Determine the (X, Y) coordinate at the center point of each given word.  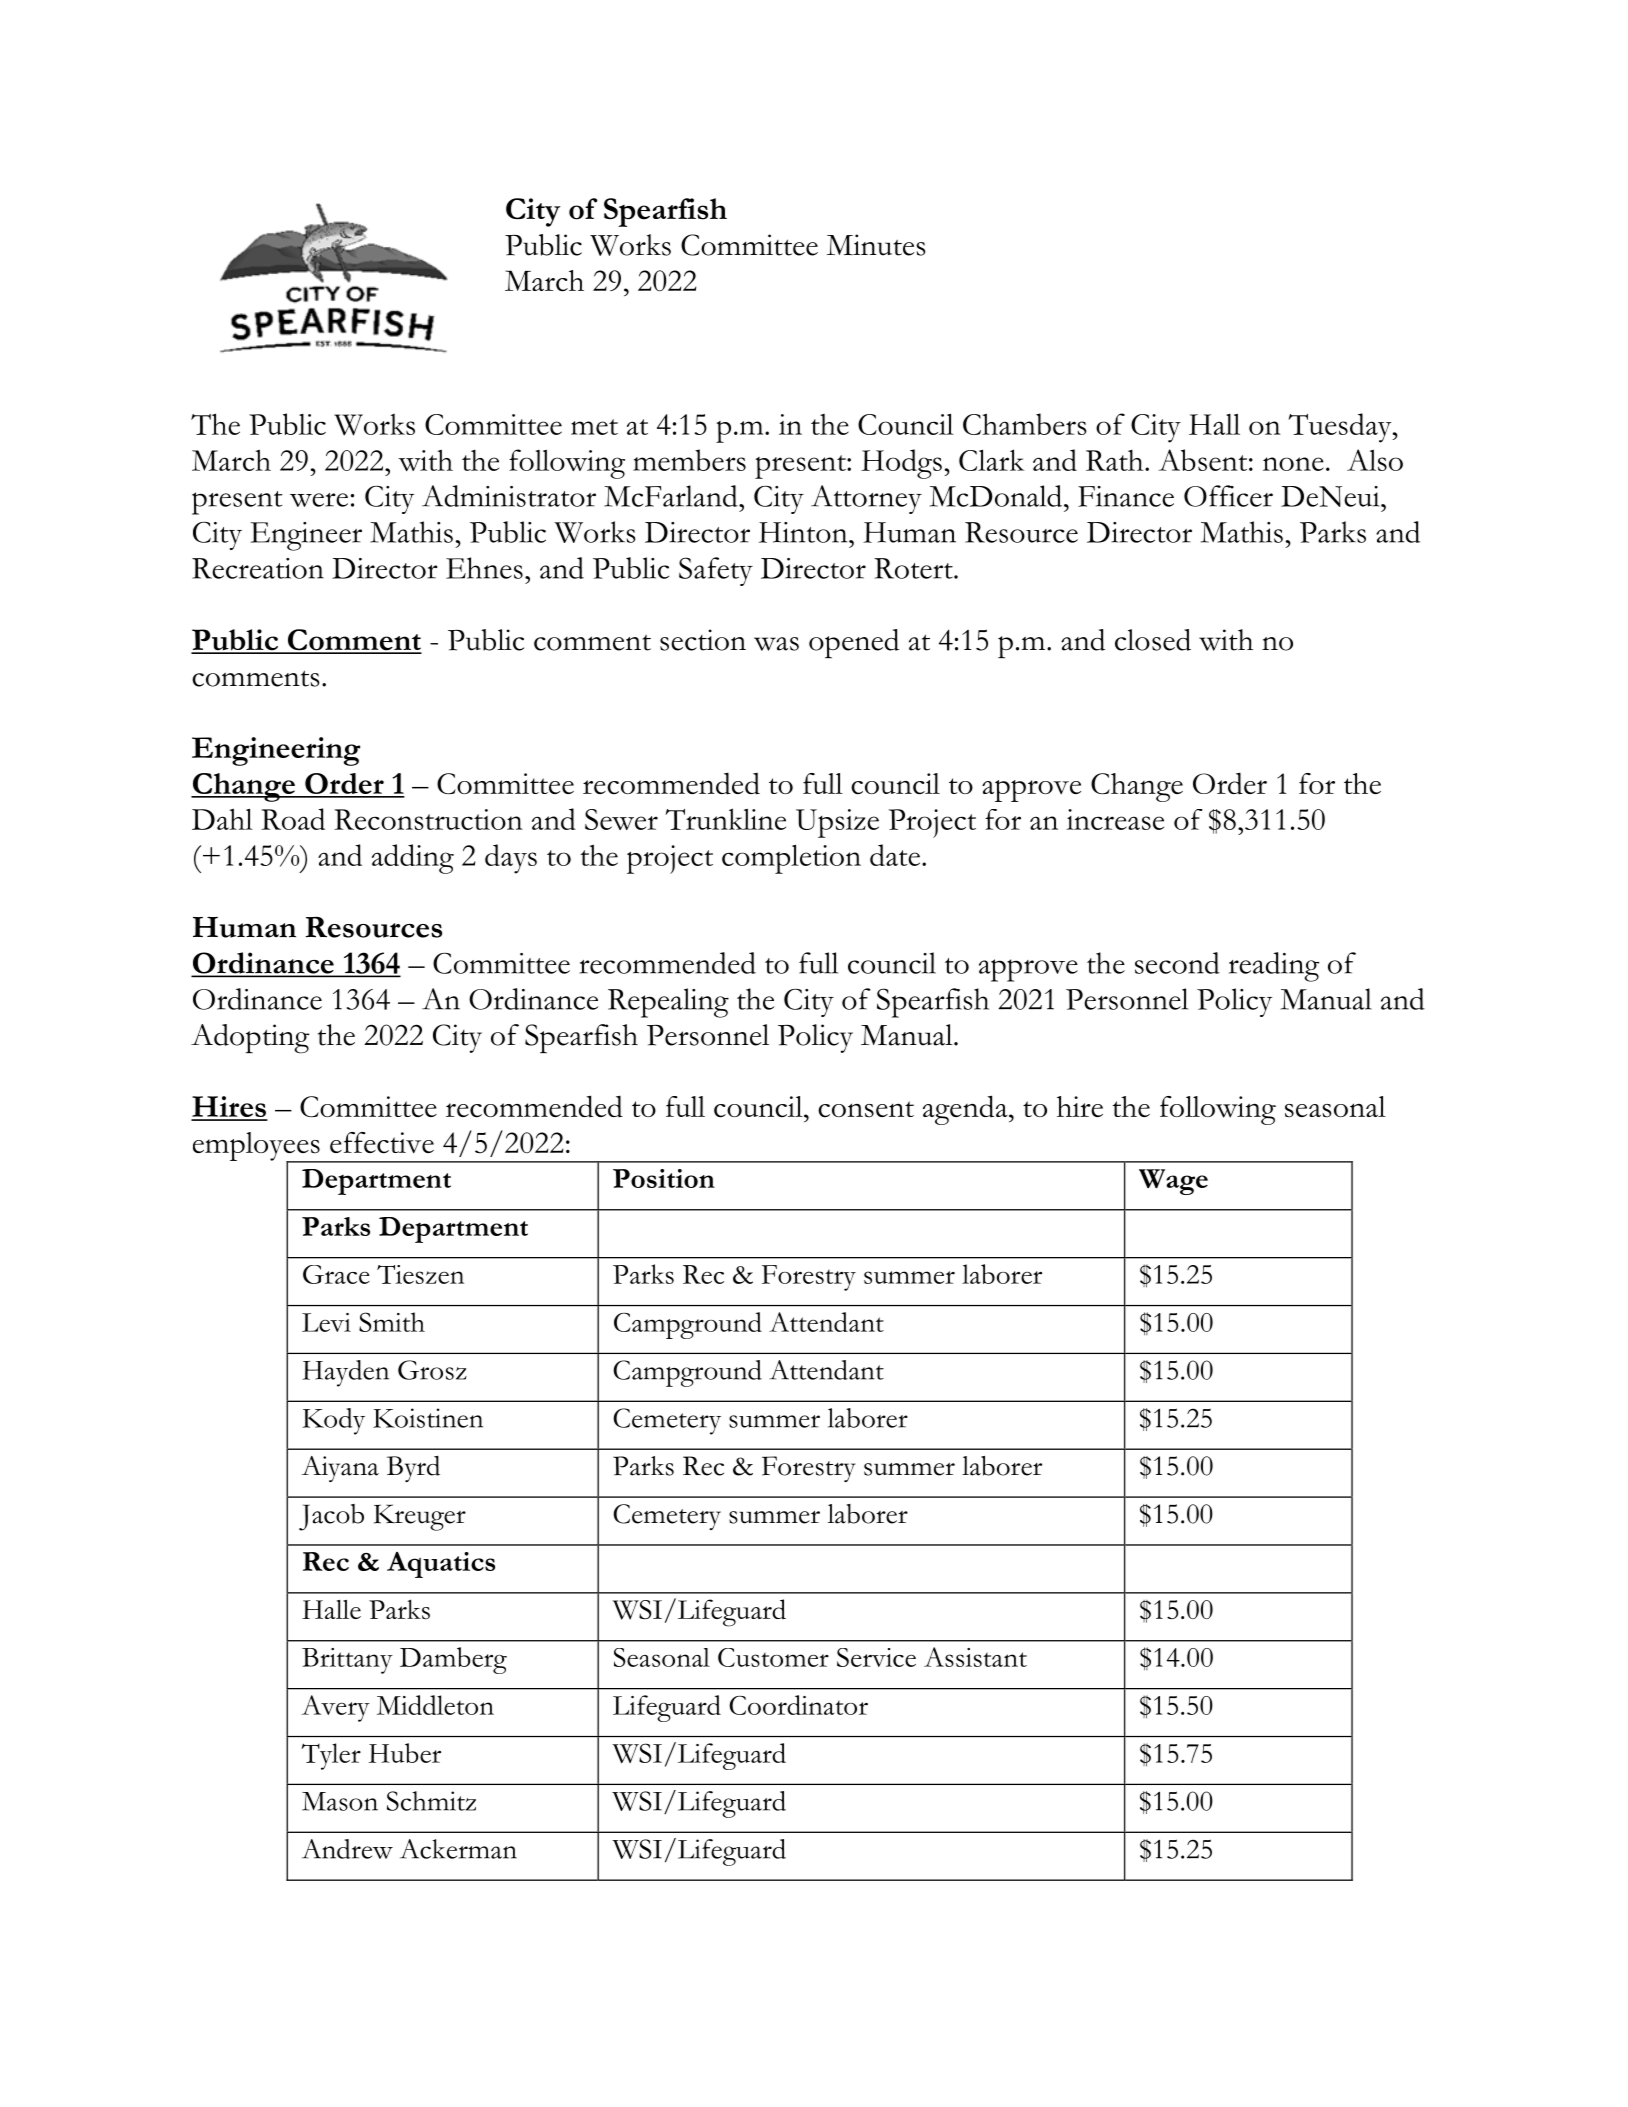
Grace (336, 1274)
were (319, 500)
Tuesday (1341, 428)
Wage (1173, 1182)
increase (1115, 819)
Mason (340, 1801)
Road (293, 819)
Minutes (876, 245)
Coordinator (798, 1705)
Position (664, 1178)
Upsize (837, 823)
